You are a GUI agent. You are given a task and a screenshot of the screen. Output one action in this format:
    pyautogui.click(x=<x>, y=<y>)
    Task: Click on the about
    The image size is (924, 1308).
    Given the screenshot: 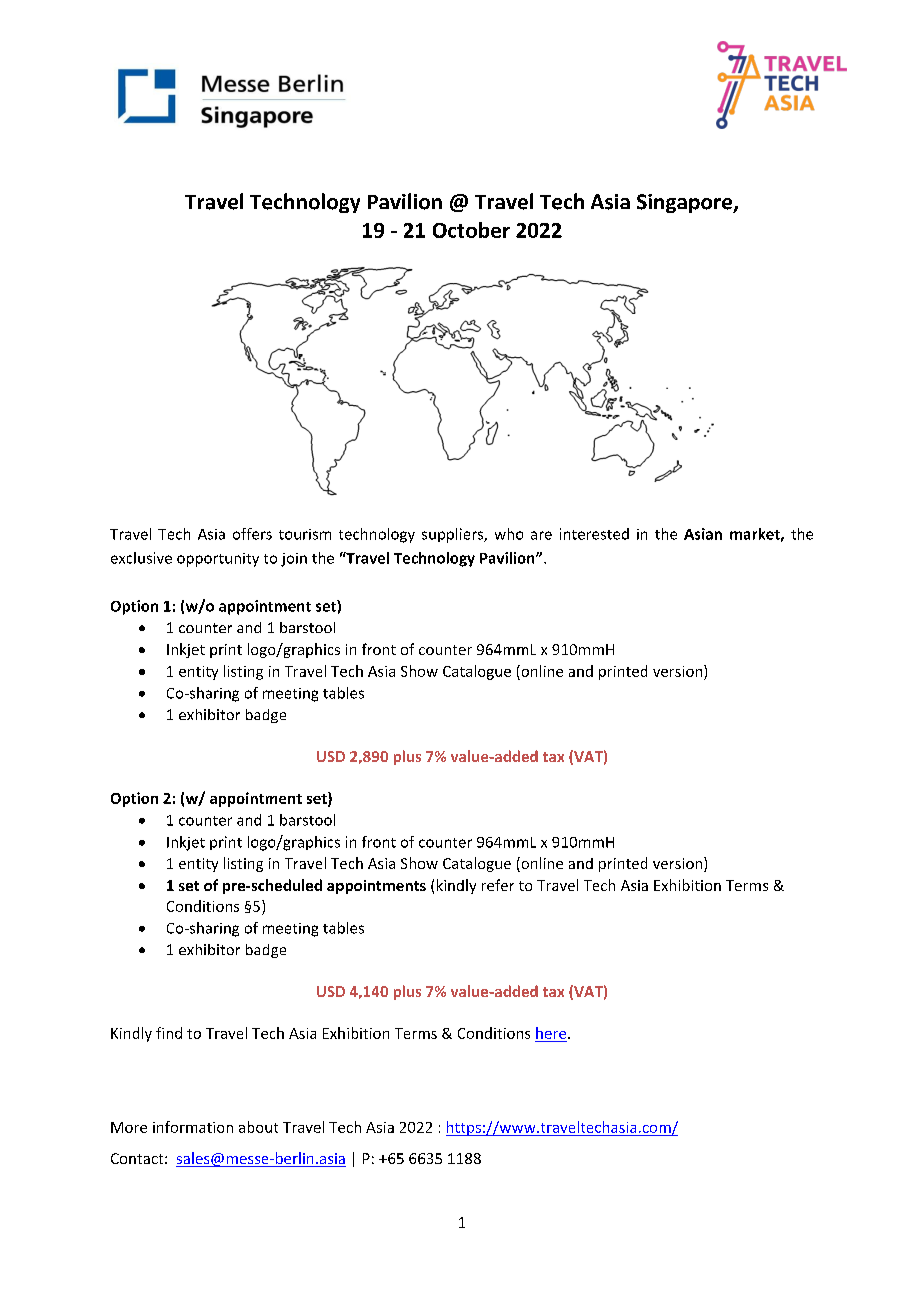 What is the action you would take?
    pyautogui.click(x=258, y=1127)
